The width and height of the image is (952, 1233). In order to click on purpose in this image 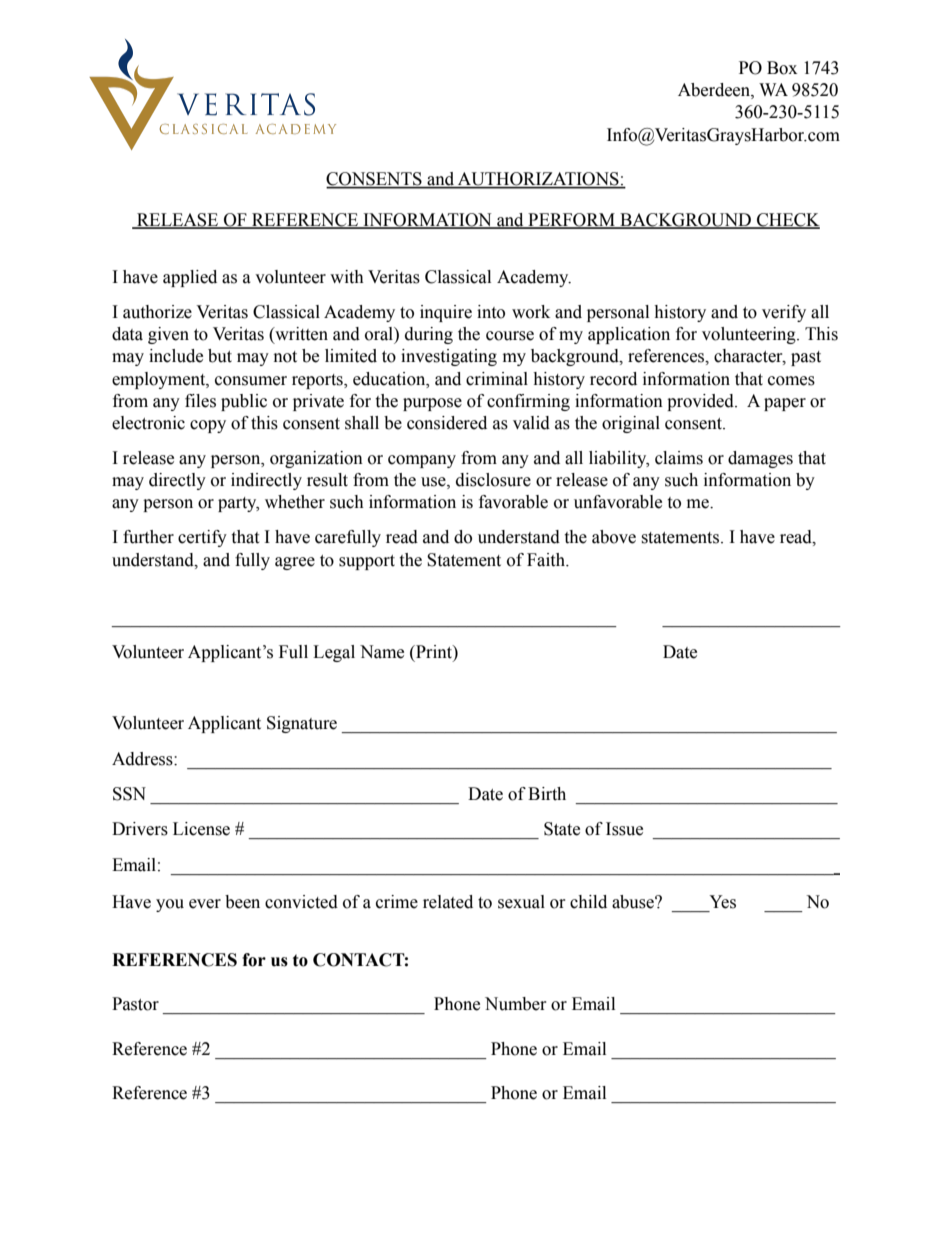, I will do `click(432, 404)`.
